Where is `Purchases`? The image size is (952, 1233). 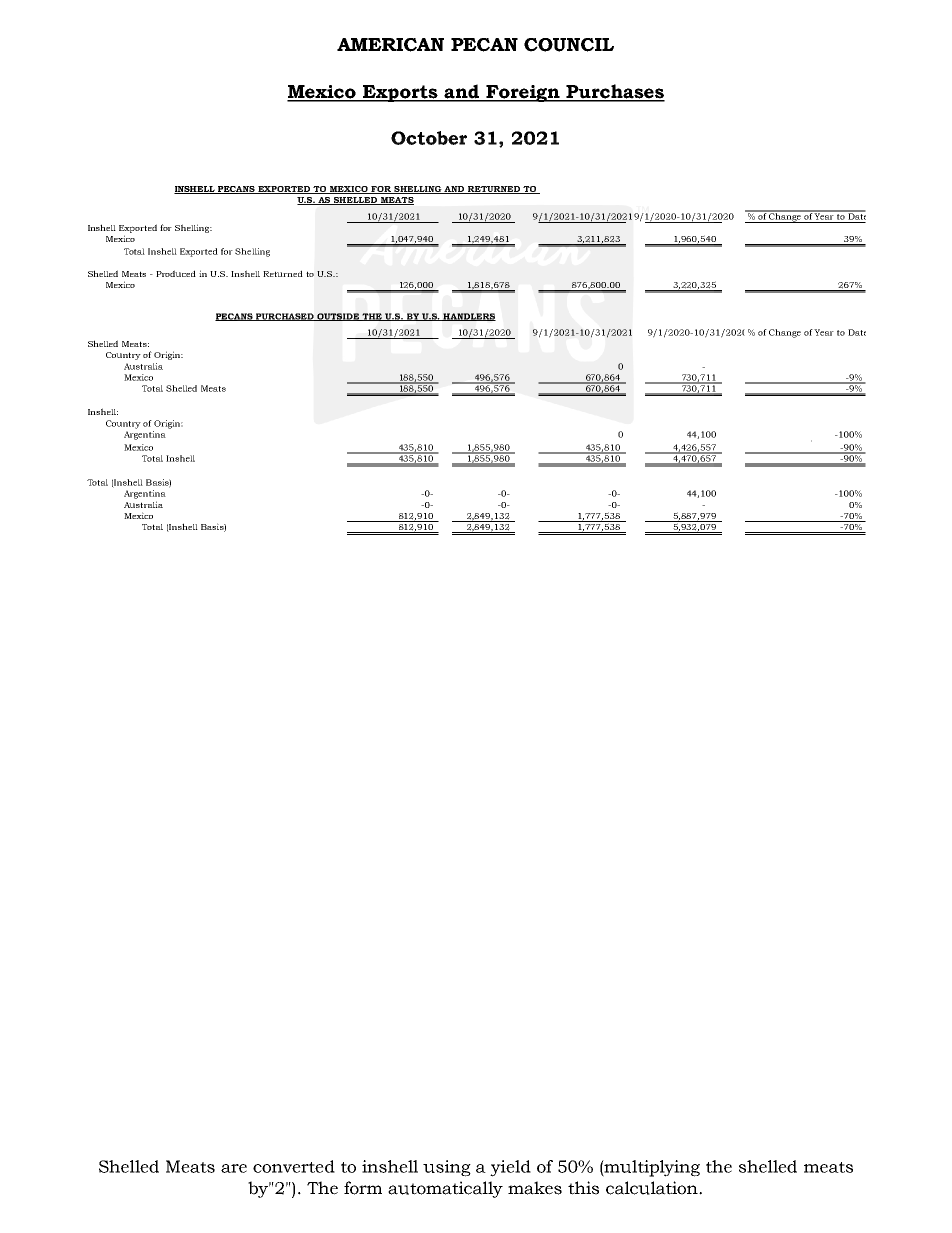
Purchases is located at coordinates (615, 92).
